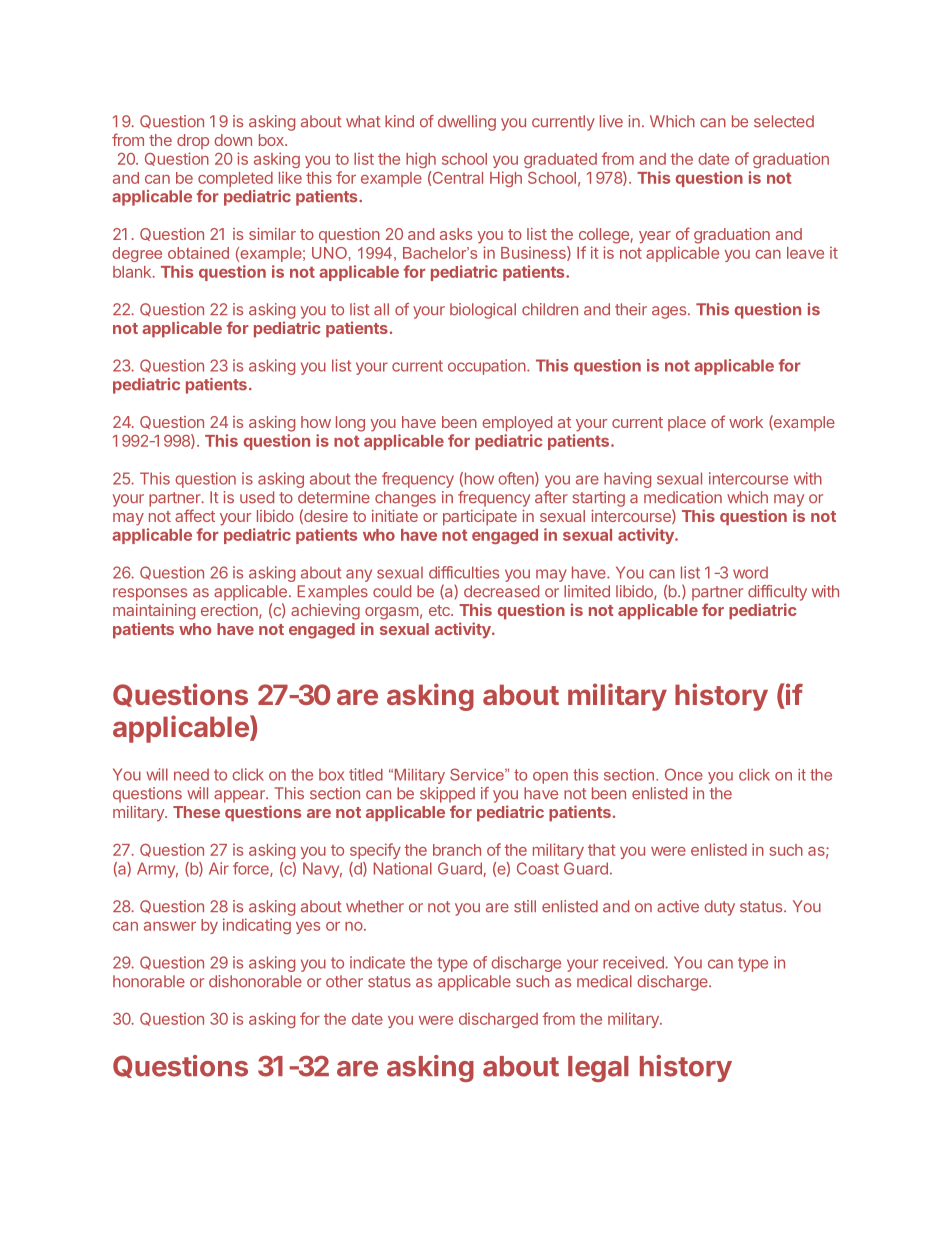 The height and width of the screenshot is (1233, 952). Describe the element at coordinates (344, 981) in the screenshot. I see `other` at that location.
